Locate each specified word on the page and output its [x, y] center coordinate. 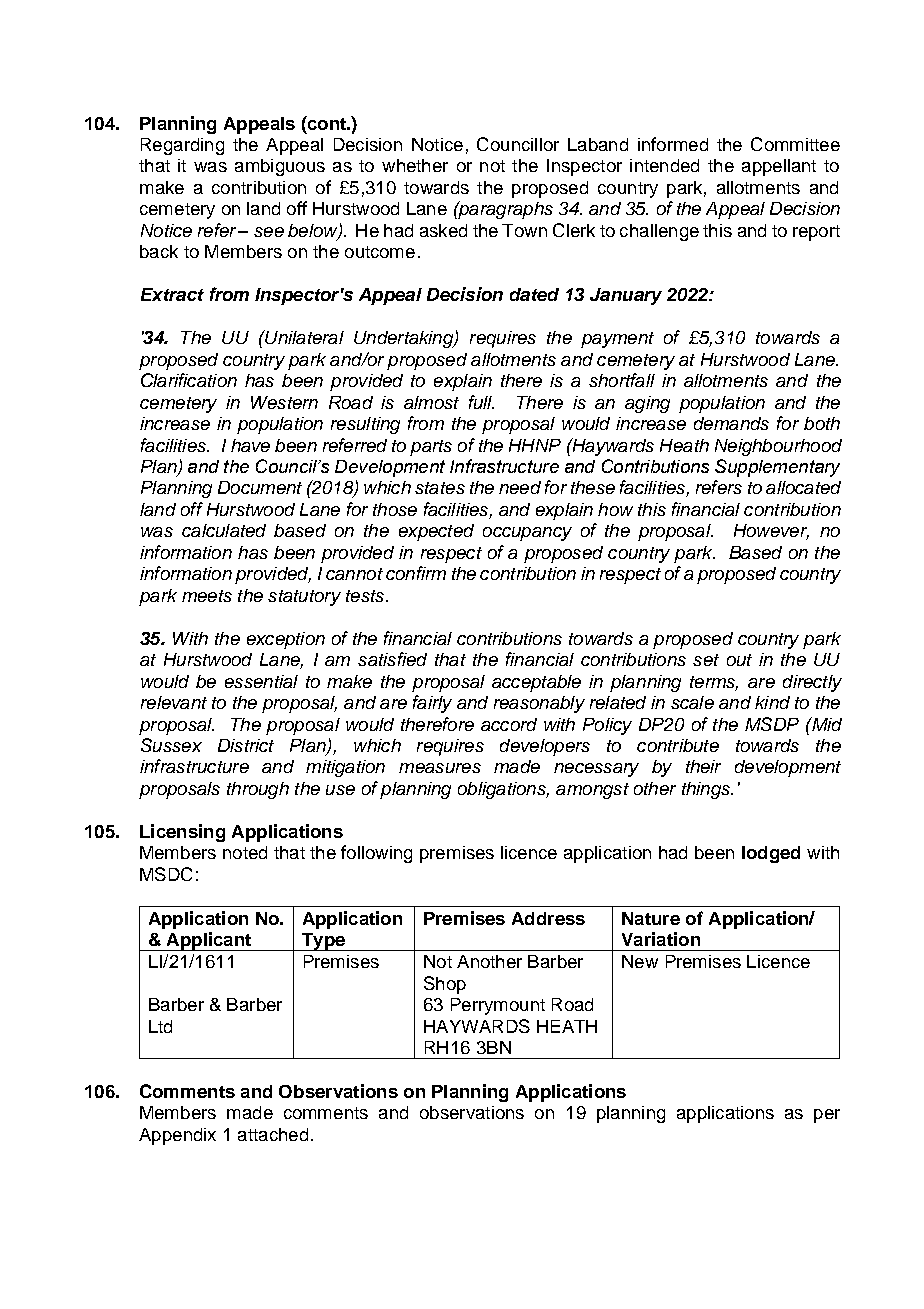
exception [286, 640]
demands [731, 423]
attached [273, 1134]
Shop [445, 985]
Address [548, 918]
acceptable [536, 683]
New [640, 961]
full [481, 402]
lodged [771, 854]
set [706, 660]
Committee [795, 144]
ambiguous [280, 167]
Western [284, 402]
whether [415, 165]
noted [245, 852]
